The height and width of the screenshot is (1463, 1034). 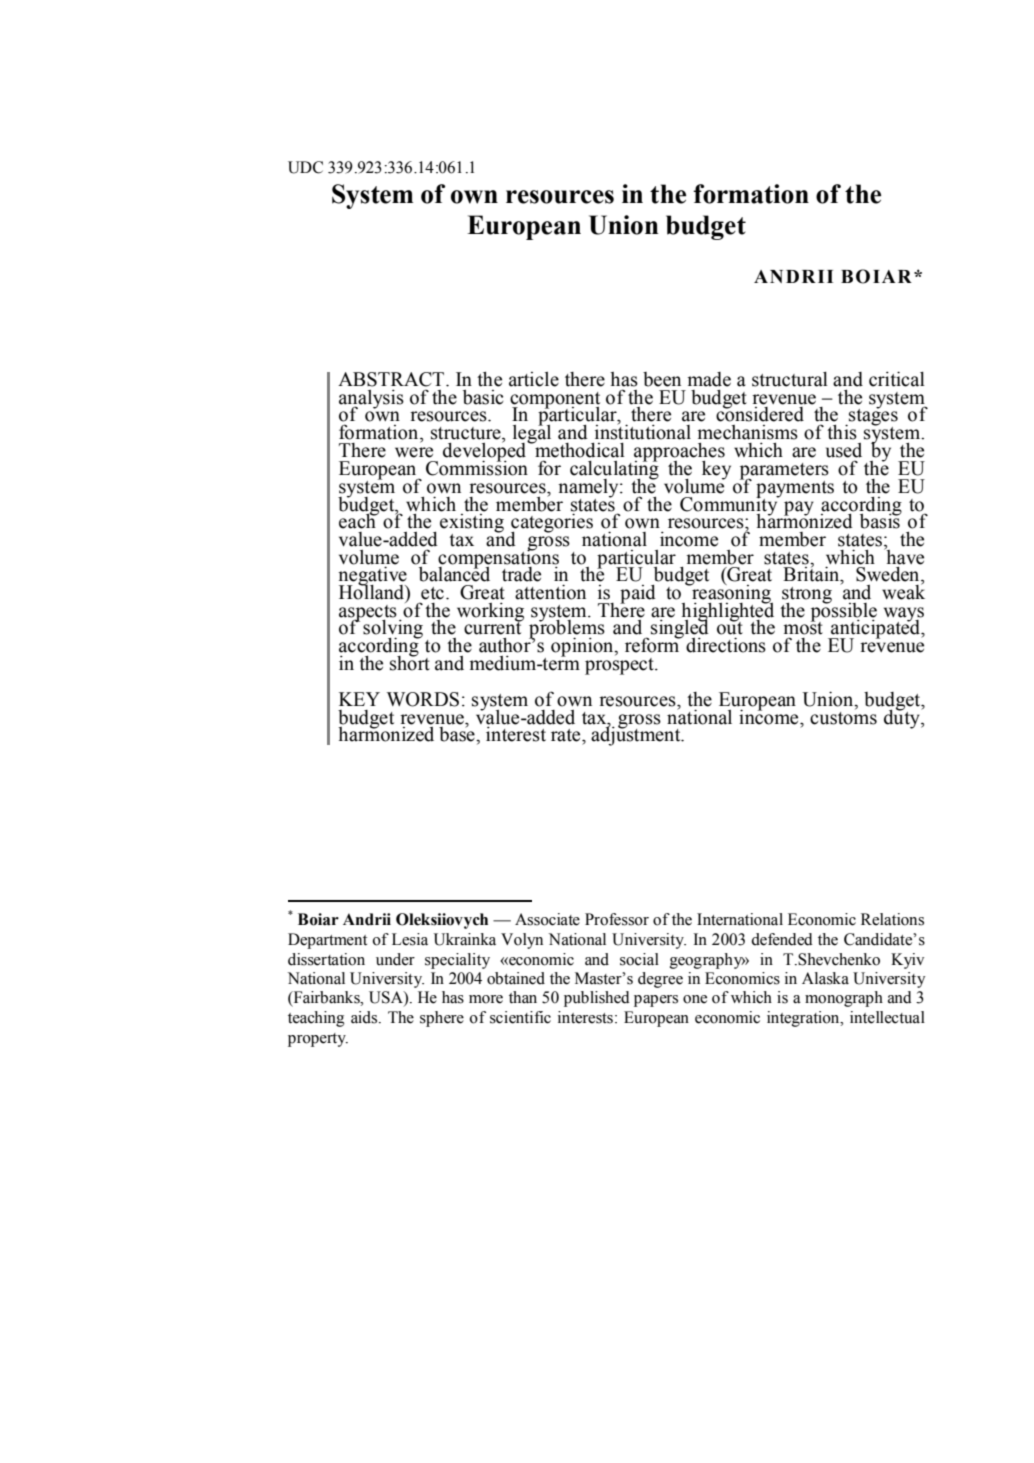 What do you see at coordinates (872, 417) in the screenshot?
I see `stages` at bounding box center [872, 417].
